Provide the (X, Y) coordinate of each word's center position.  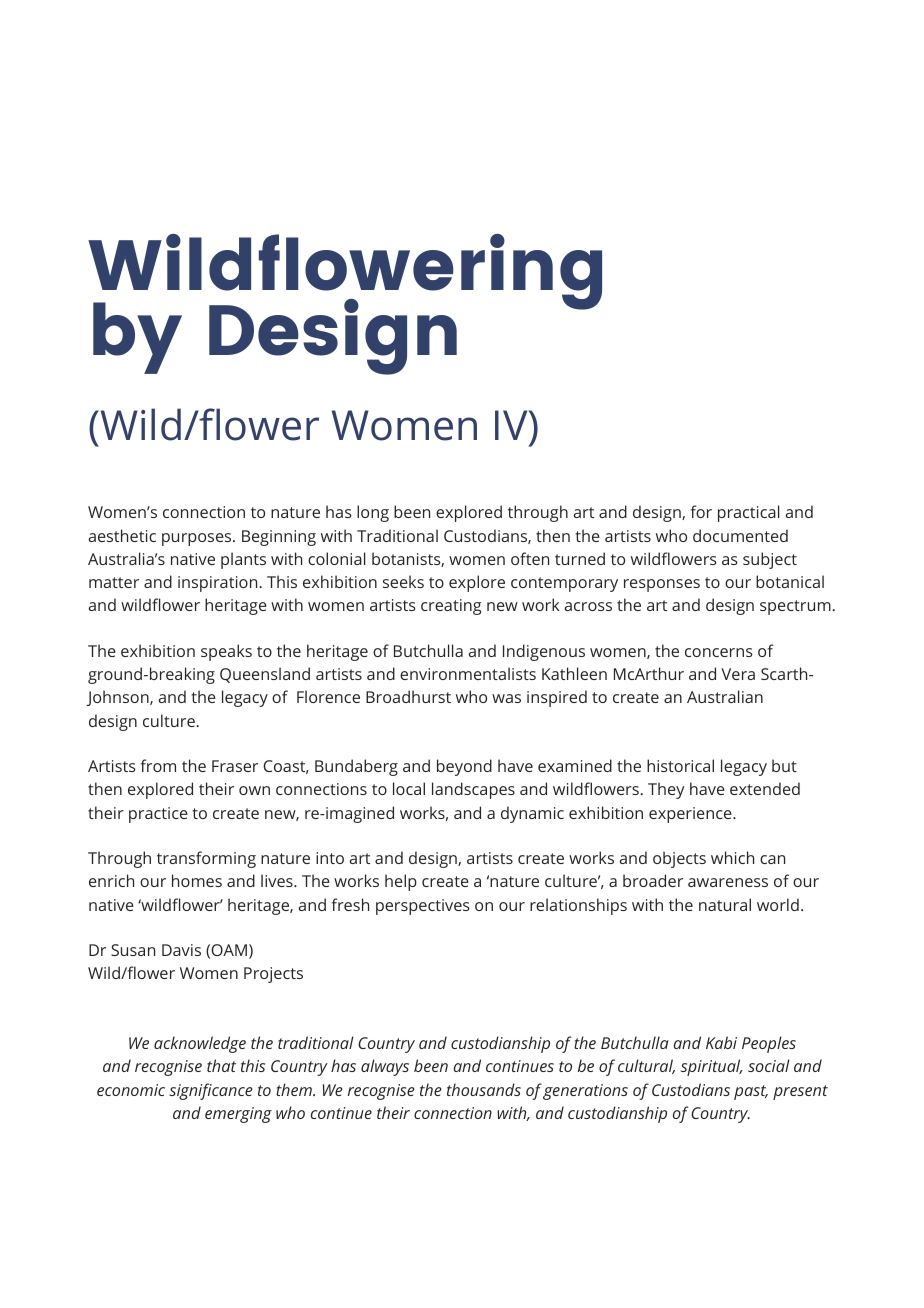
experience (691, 815)
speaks (226, 652)
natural (725, 904)
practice (158, 815)
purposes (198, 539)
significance (211, 1091)
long (373, 513)
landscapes (473, 790)
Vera (738, 674)
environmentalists (468, 673)
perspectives (423, 907)
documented (740, 535)
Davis (181, 950)
